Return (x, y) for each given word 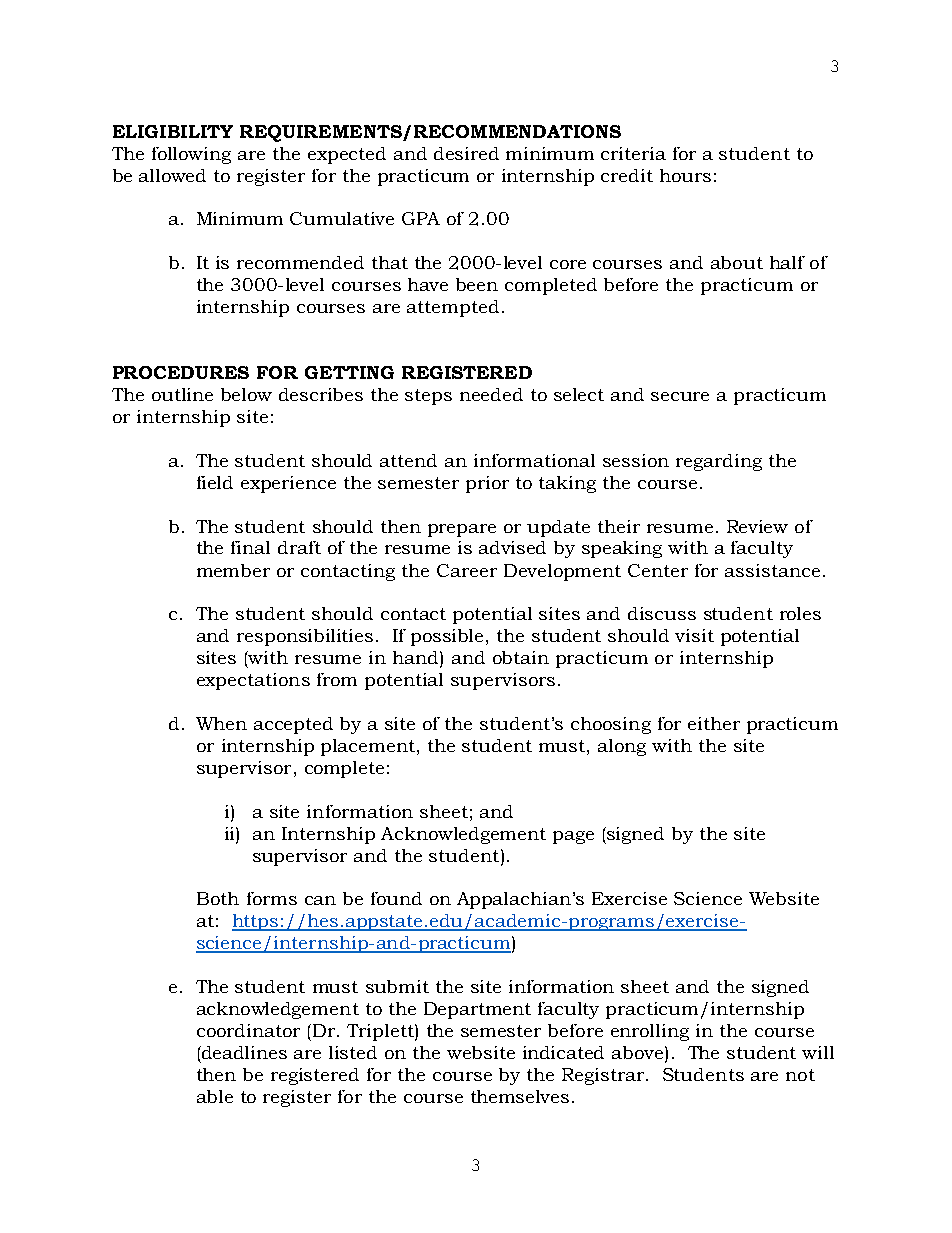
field (215, 482)
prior (487, 484)
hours (685, 175)
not (800, 1075)
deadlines (243, 1052)
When (221, 723)
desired (466, 153)
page (573, 837)
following (191, 155)
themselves (520, 1096)
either (714, 723)
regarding (719, 462)
